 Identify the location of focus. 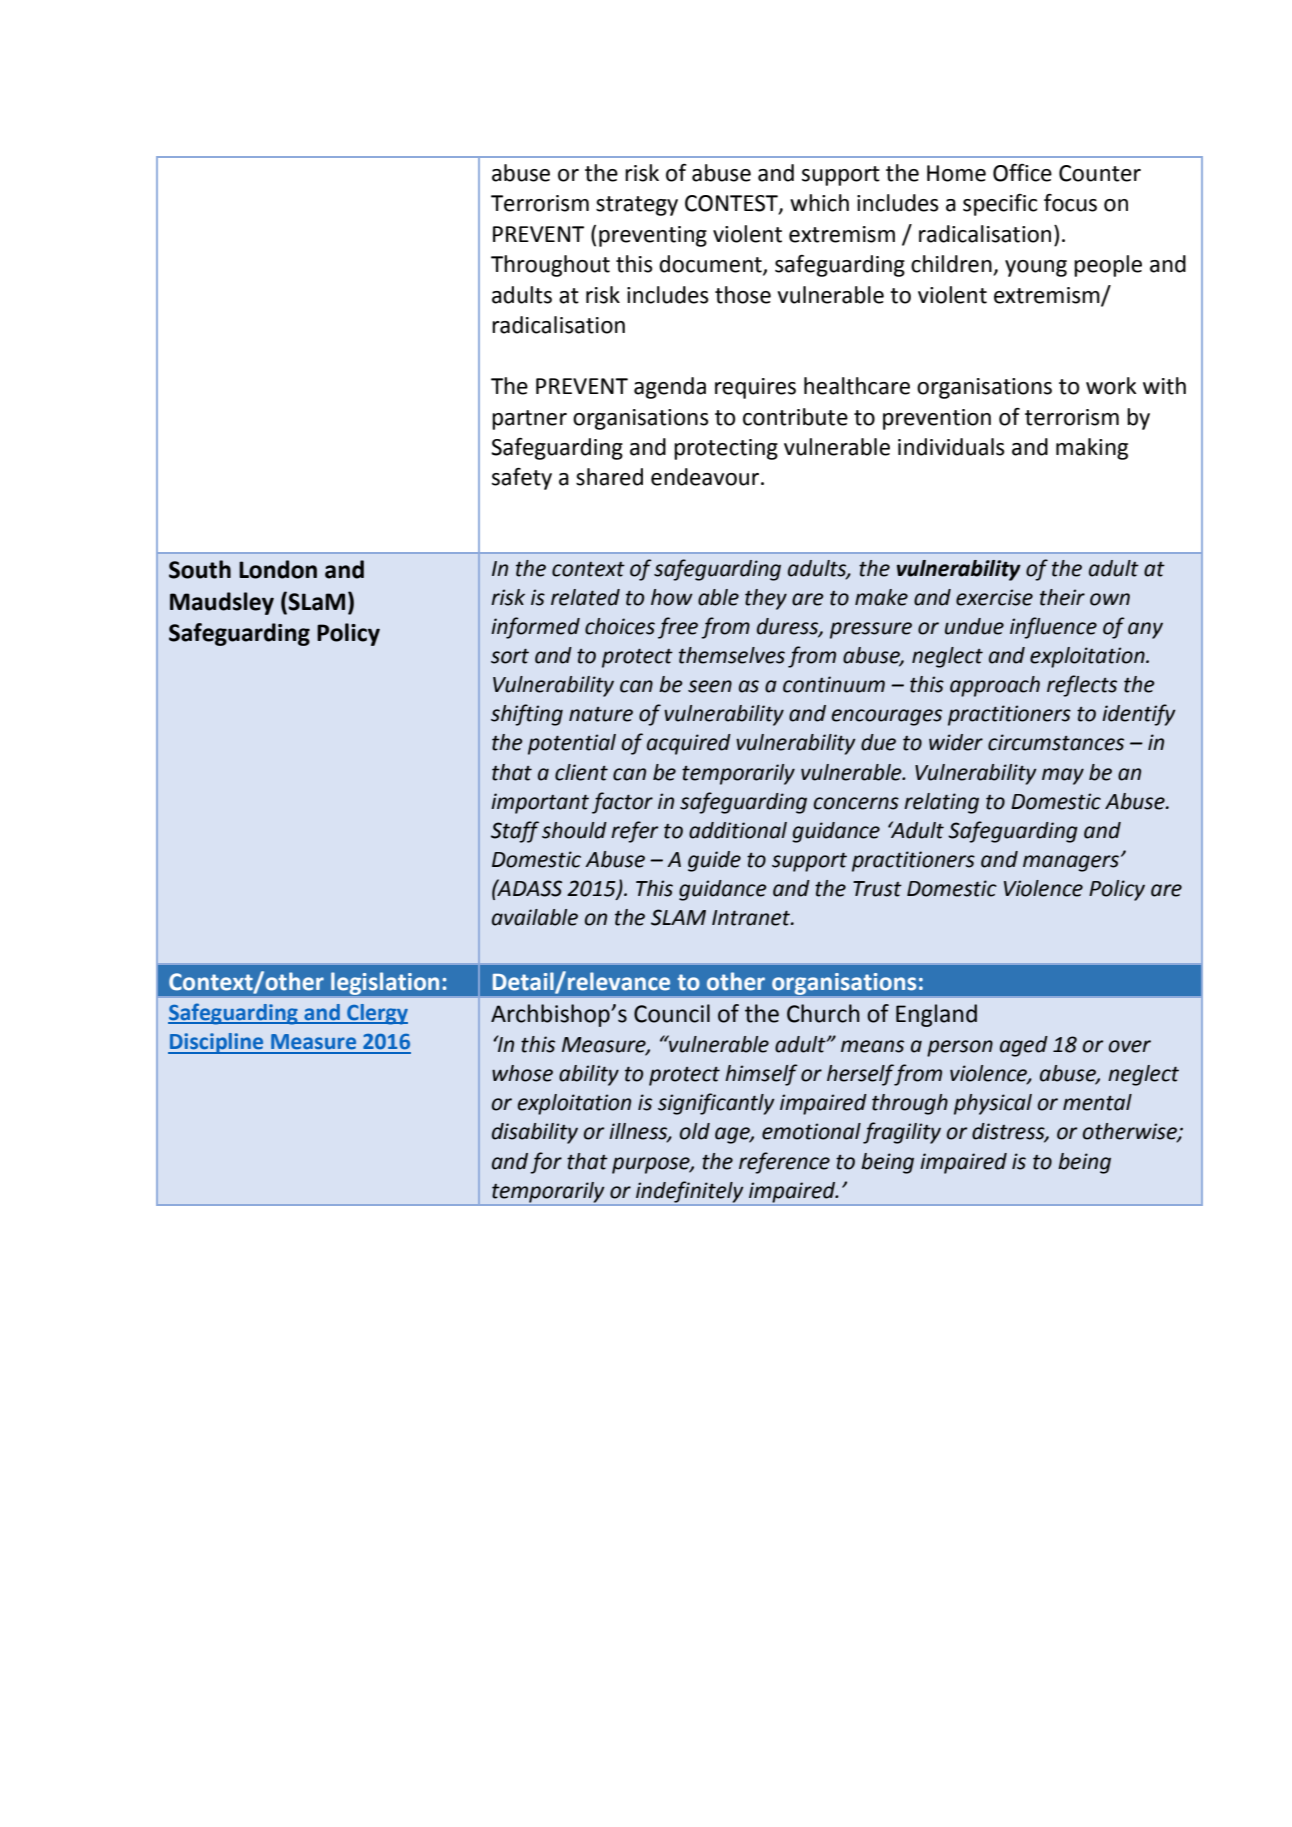
(1070, 203).
